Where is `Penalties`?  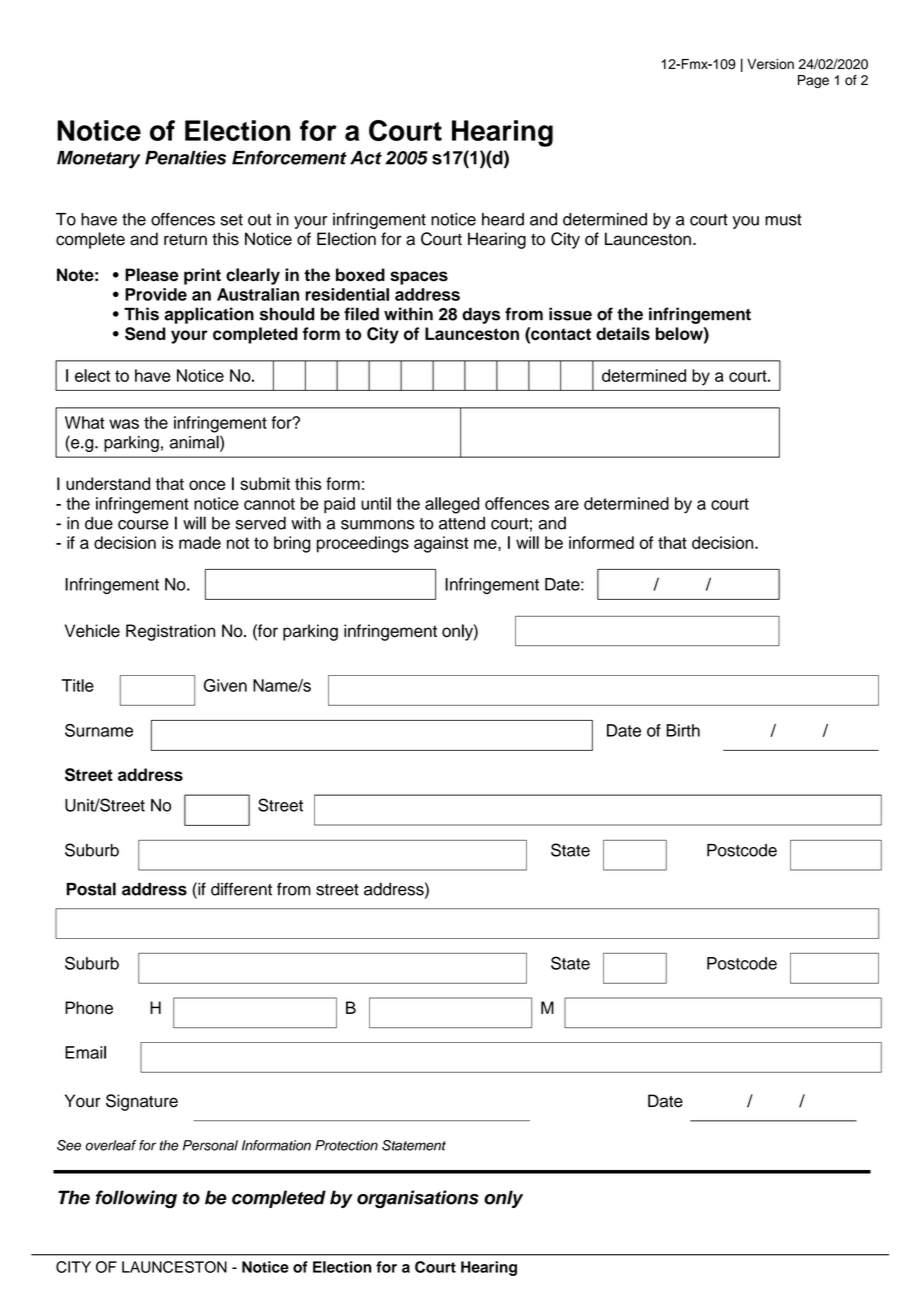
Penalties is located at coordinates (185, 157).
